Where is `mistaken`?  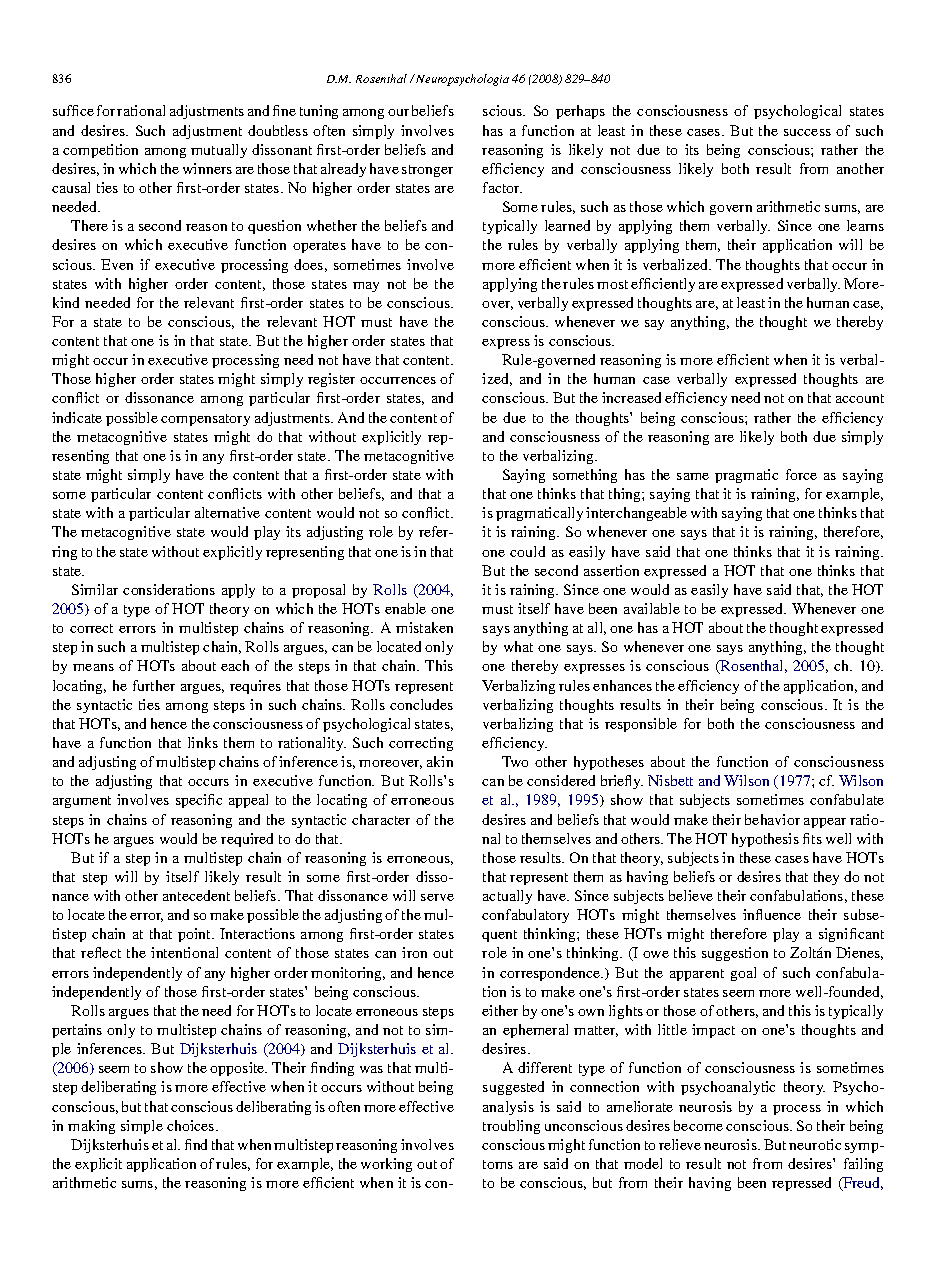
mistaken is located at coordinates (424, 627).
